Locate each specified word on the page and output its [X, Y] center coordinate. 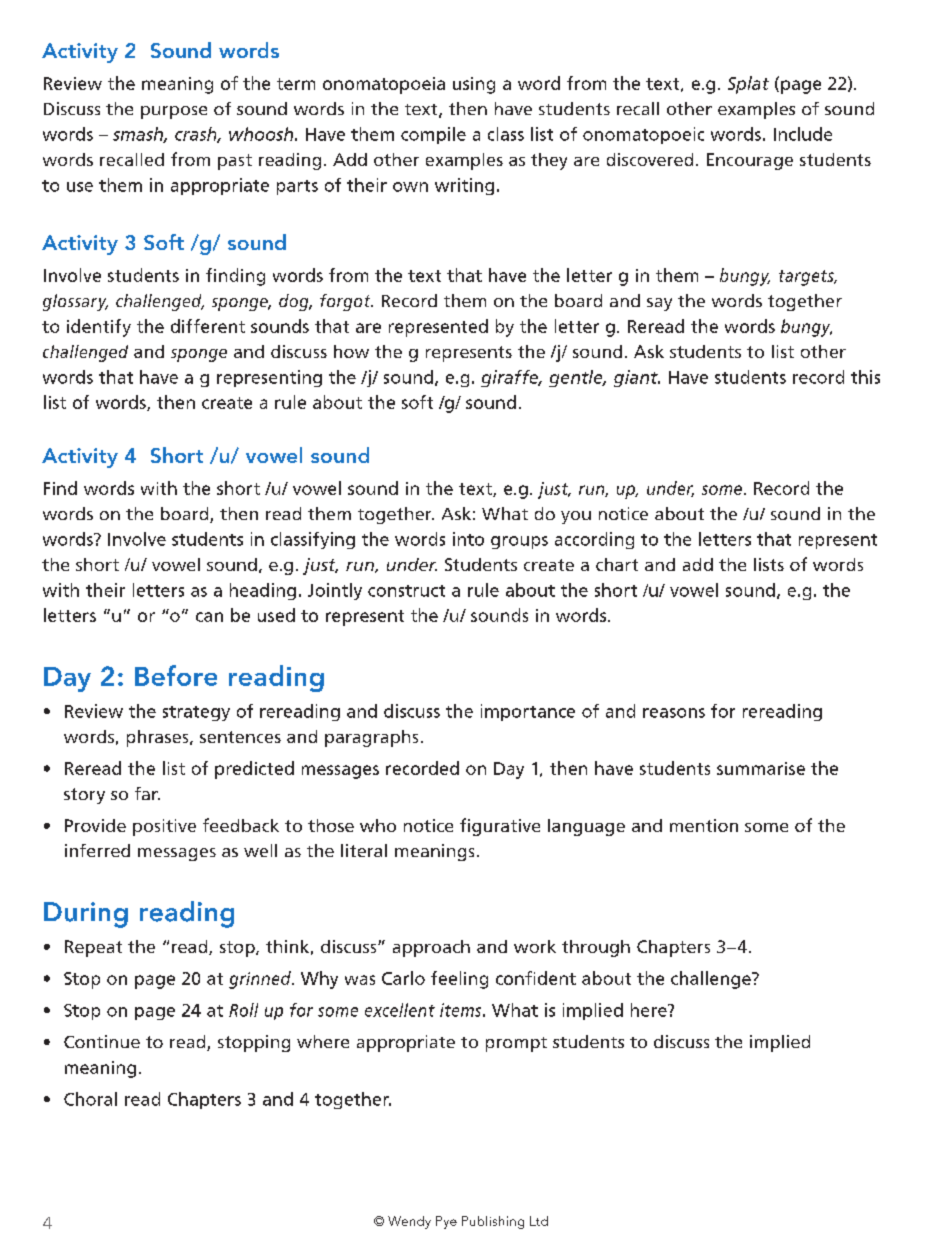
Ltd [539, 1221]
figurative [500, 827]
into [468, 539]
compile [433, 135]
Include [803, 134]
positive [164, 827]
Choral [90, 1099]
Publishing [493, 1222]
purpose [174, 112]
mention [704, 825]
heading [263, 591]
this [865, 377]
